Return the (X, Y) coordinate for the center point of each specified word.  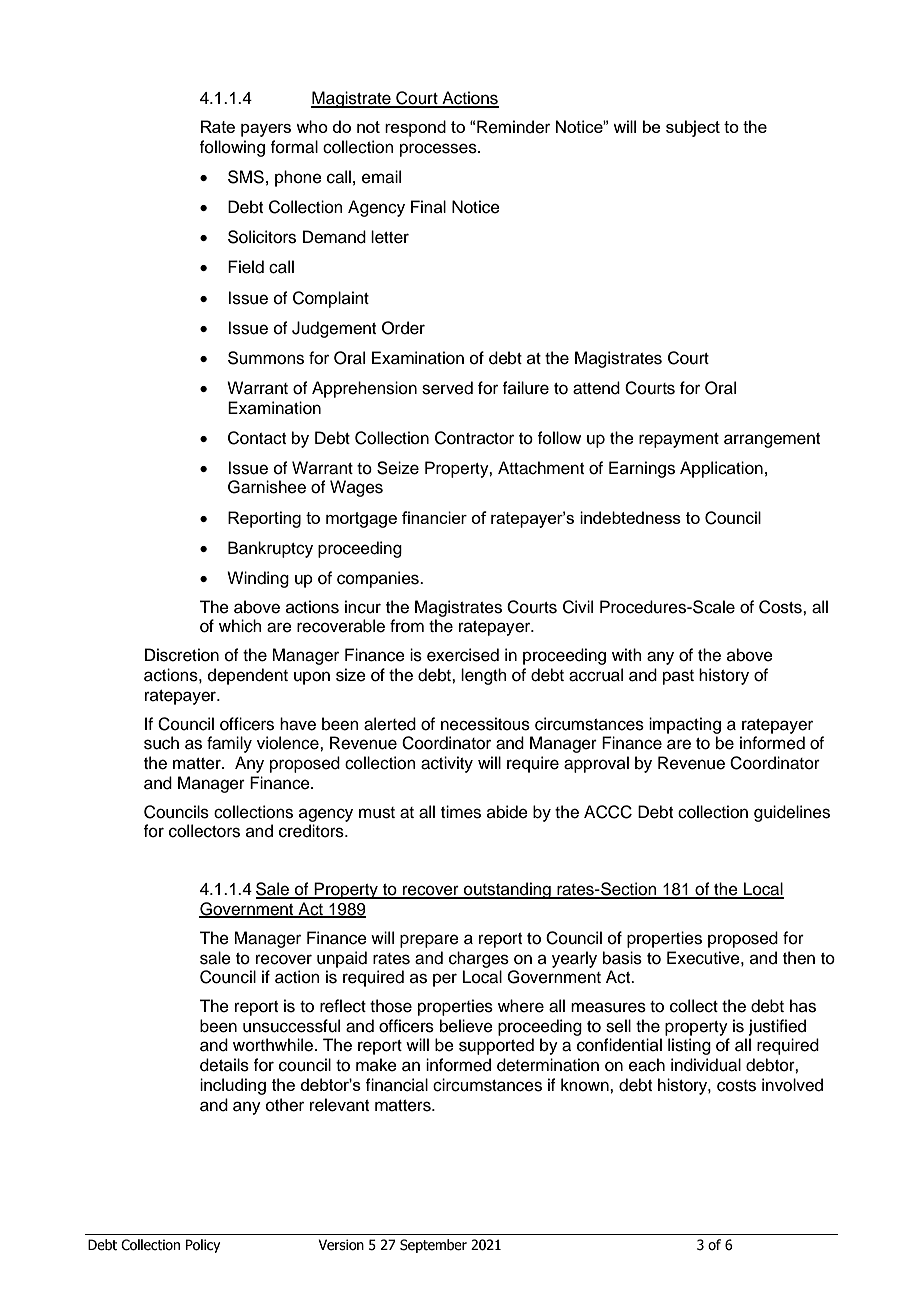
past (678, 677)
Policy (203, 1246)
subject (693, 128)
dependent (248, 676)
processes (439, 150)
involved (792, 1085)
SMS (246, 177)
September (433, 1246)
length (484, 676)
